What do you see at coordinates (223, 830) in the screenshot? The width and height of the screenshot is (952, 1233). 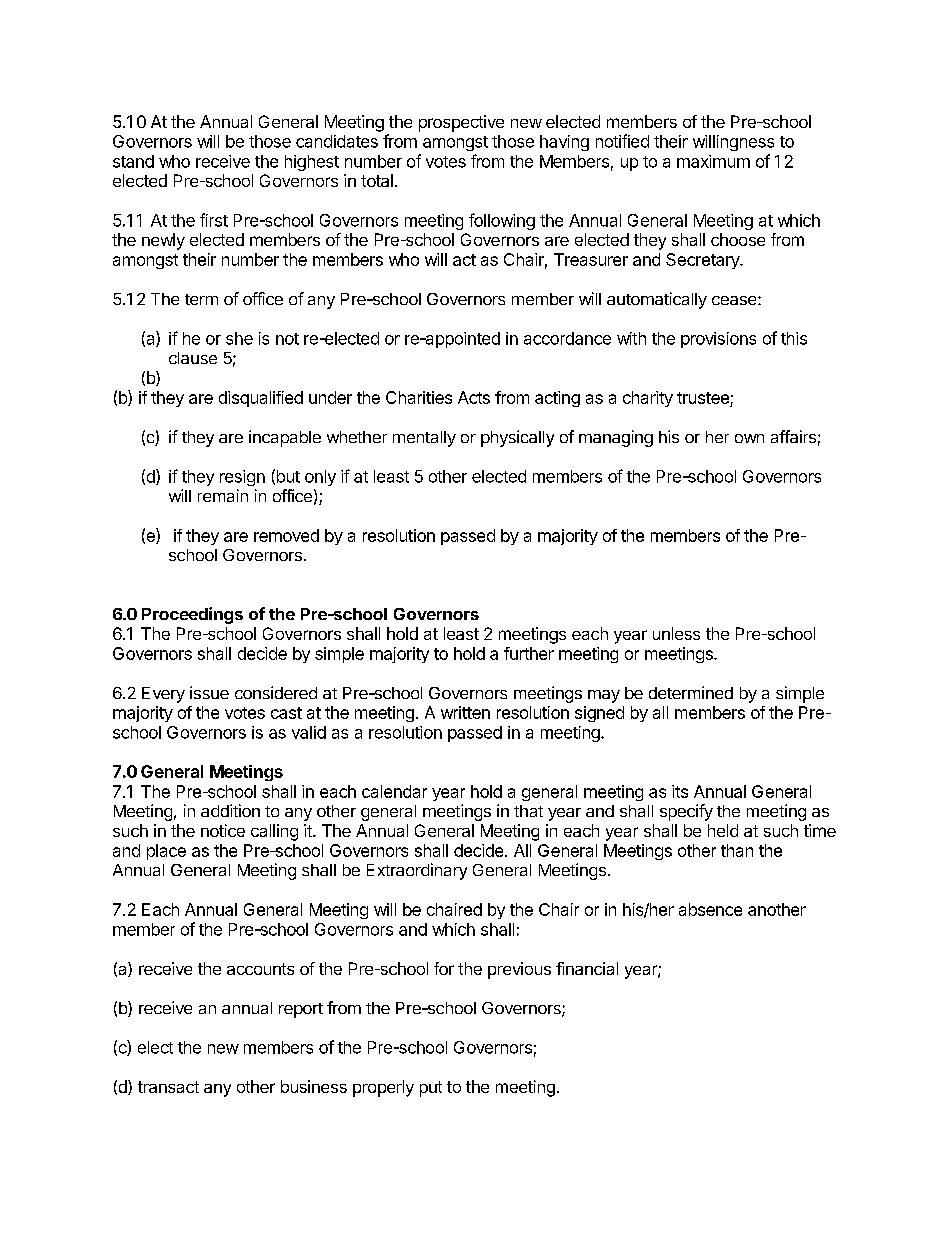 I see `notice` at bounding box center [223, 830].
